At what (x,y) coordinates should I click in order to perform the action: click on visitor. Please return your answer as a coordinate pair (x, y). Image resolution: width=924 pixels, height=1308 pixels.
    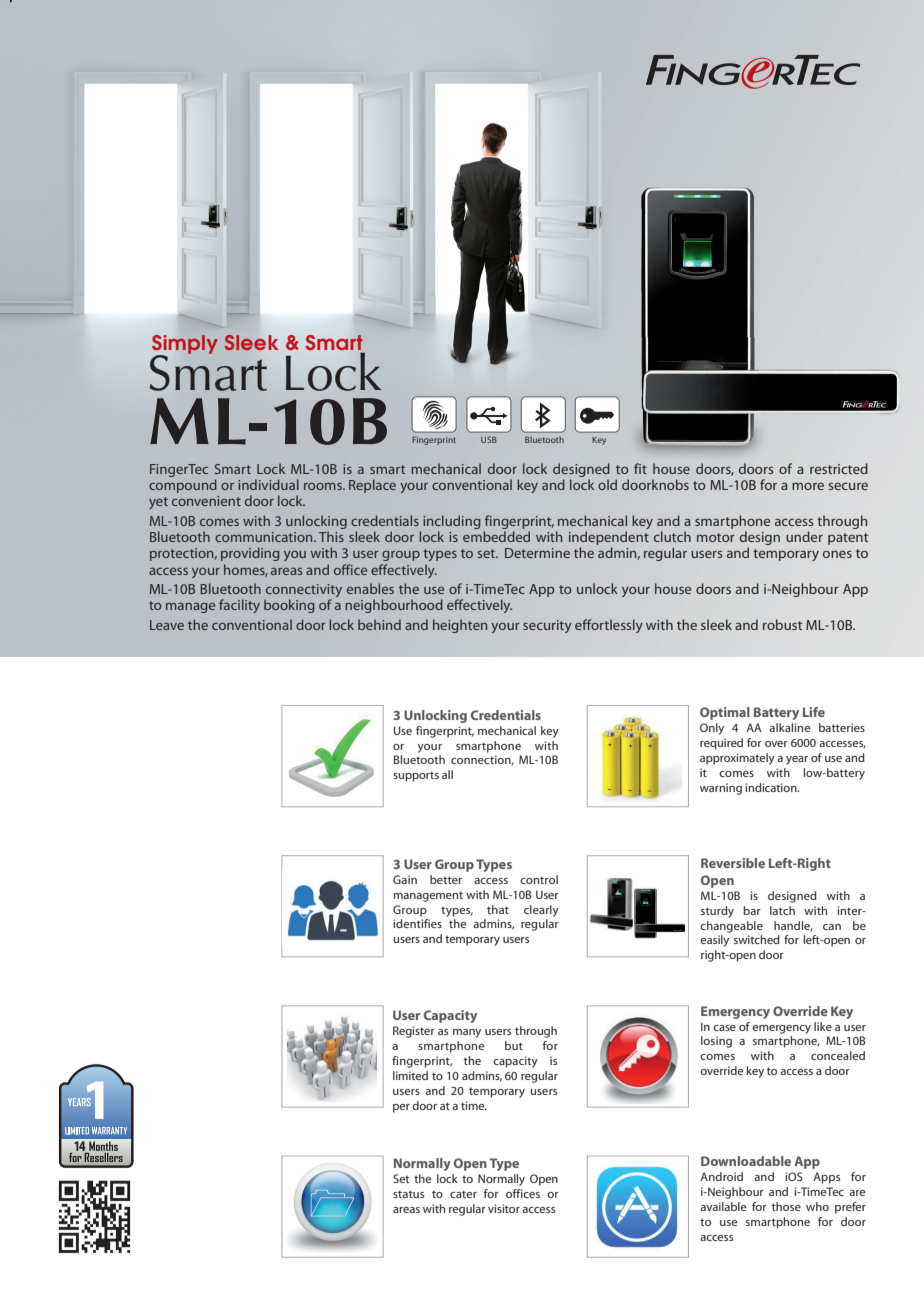
    Looking at the image, I should click on (504, 1208).
